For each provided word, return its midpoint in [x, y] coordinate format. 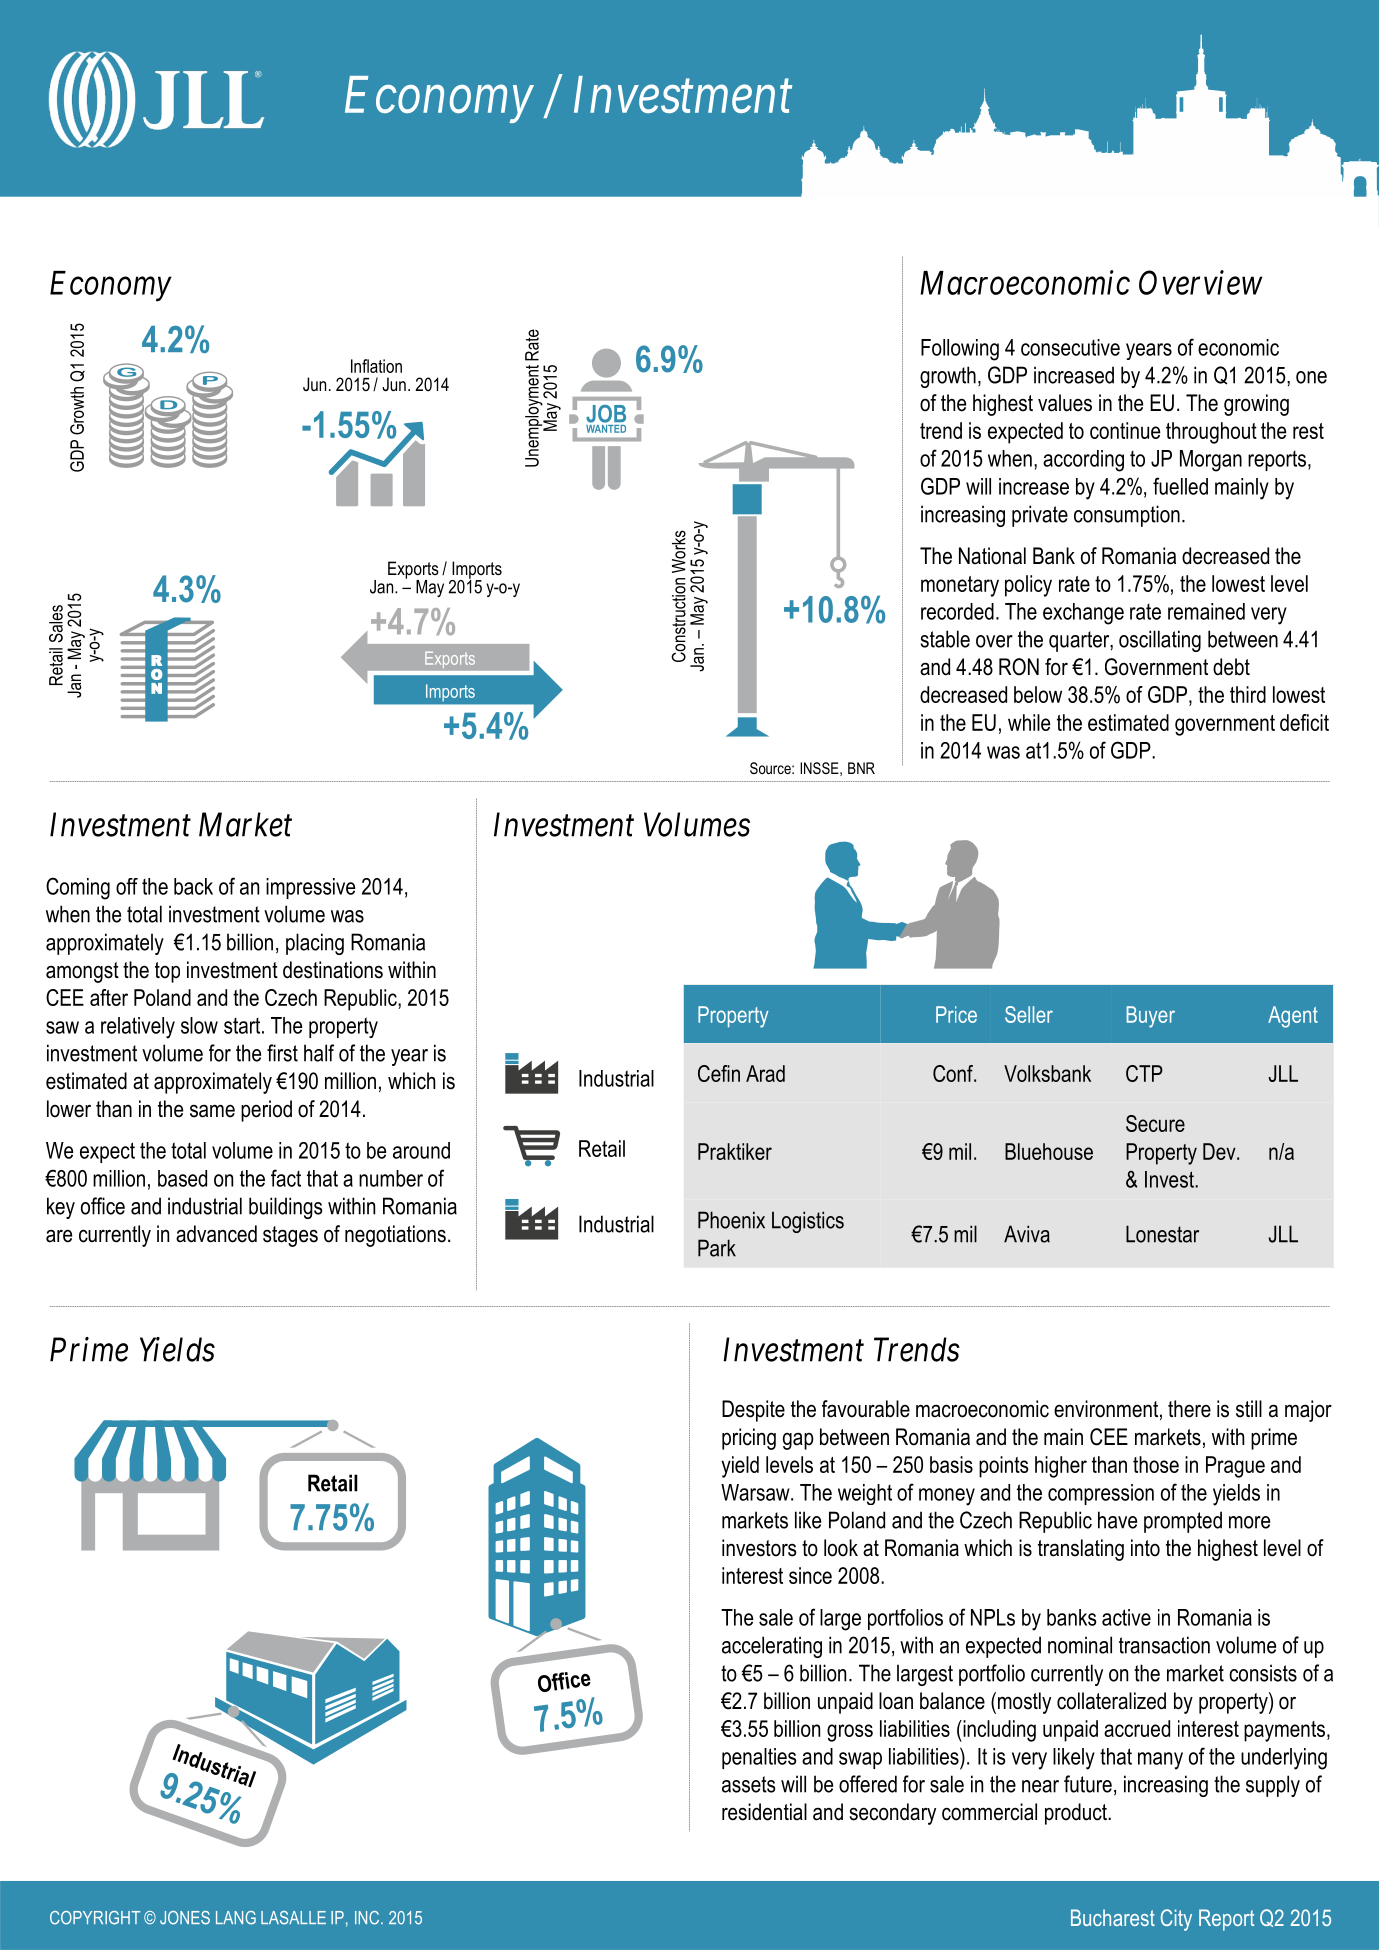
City [1176, 1920]
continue [1125, 430]
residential [764, 1812]
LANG [236, 1918]
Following [960, 350]
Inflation [376, 366]
